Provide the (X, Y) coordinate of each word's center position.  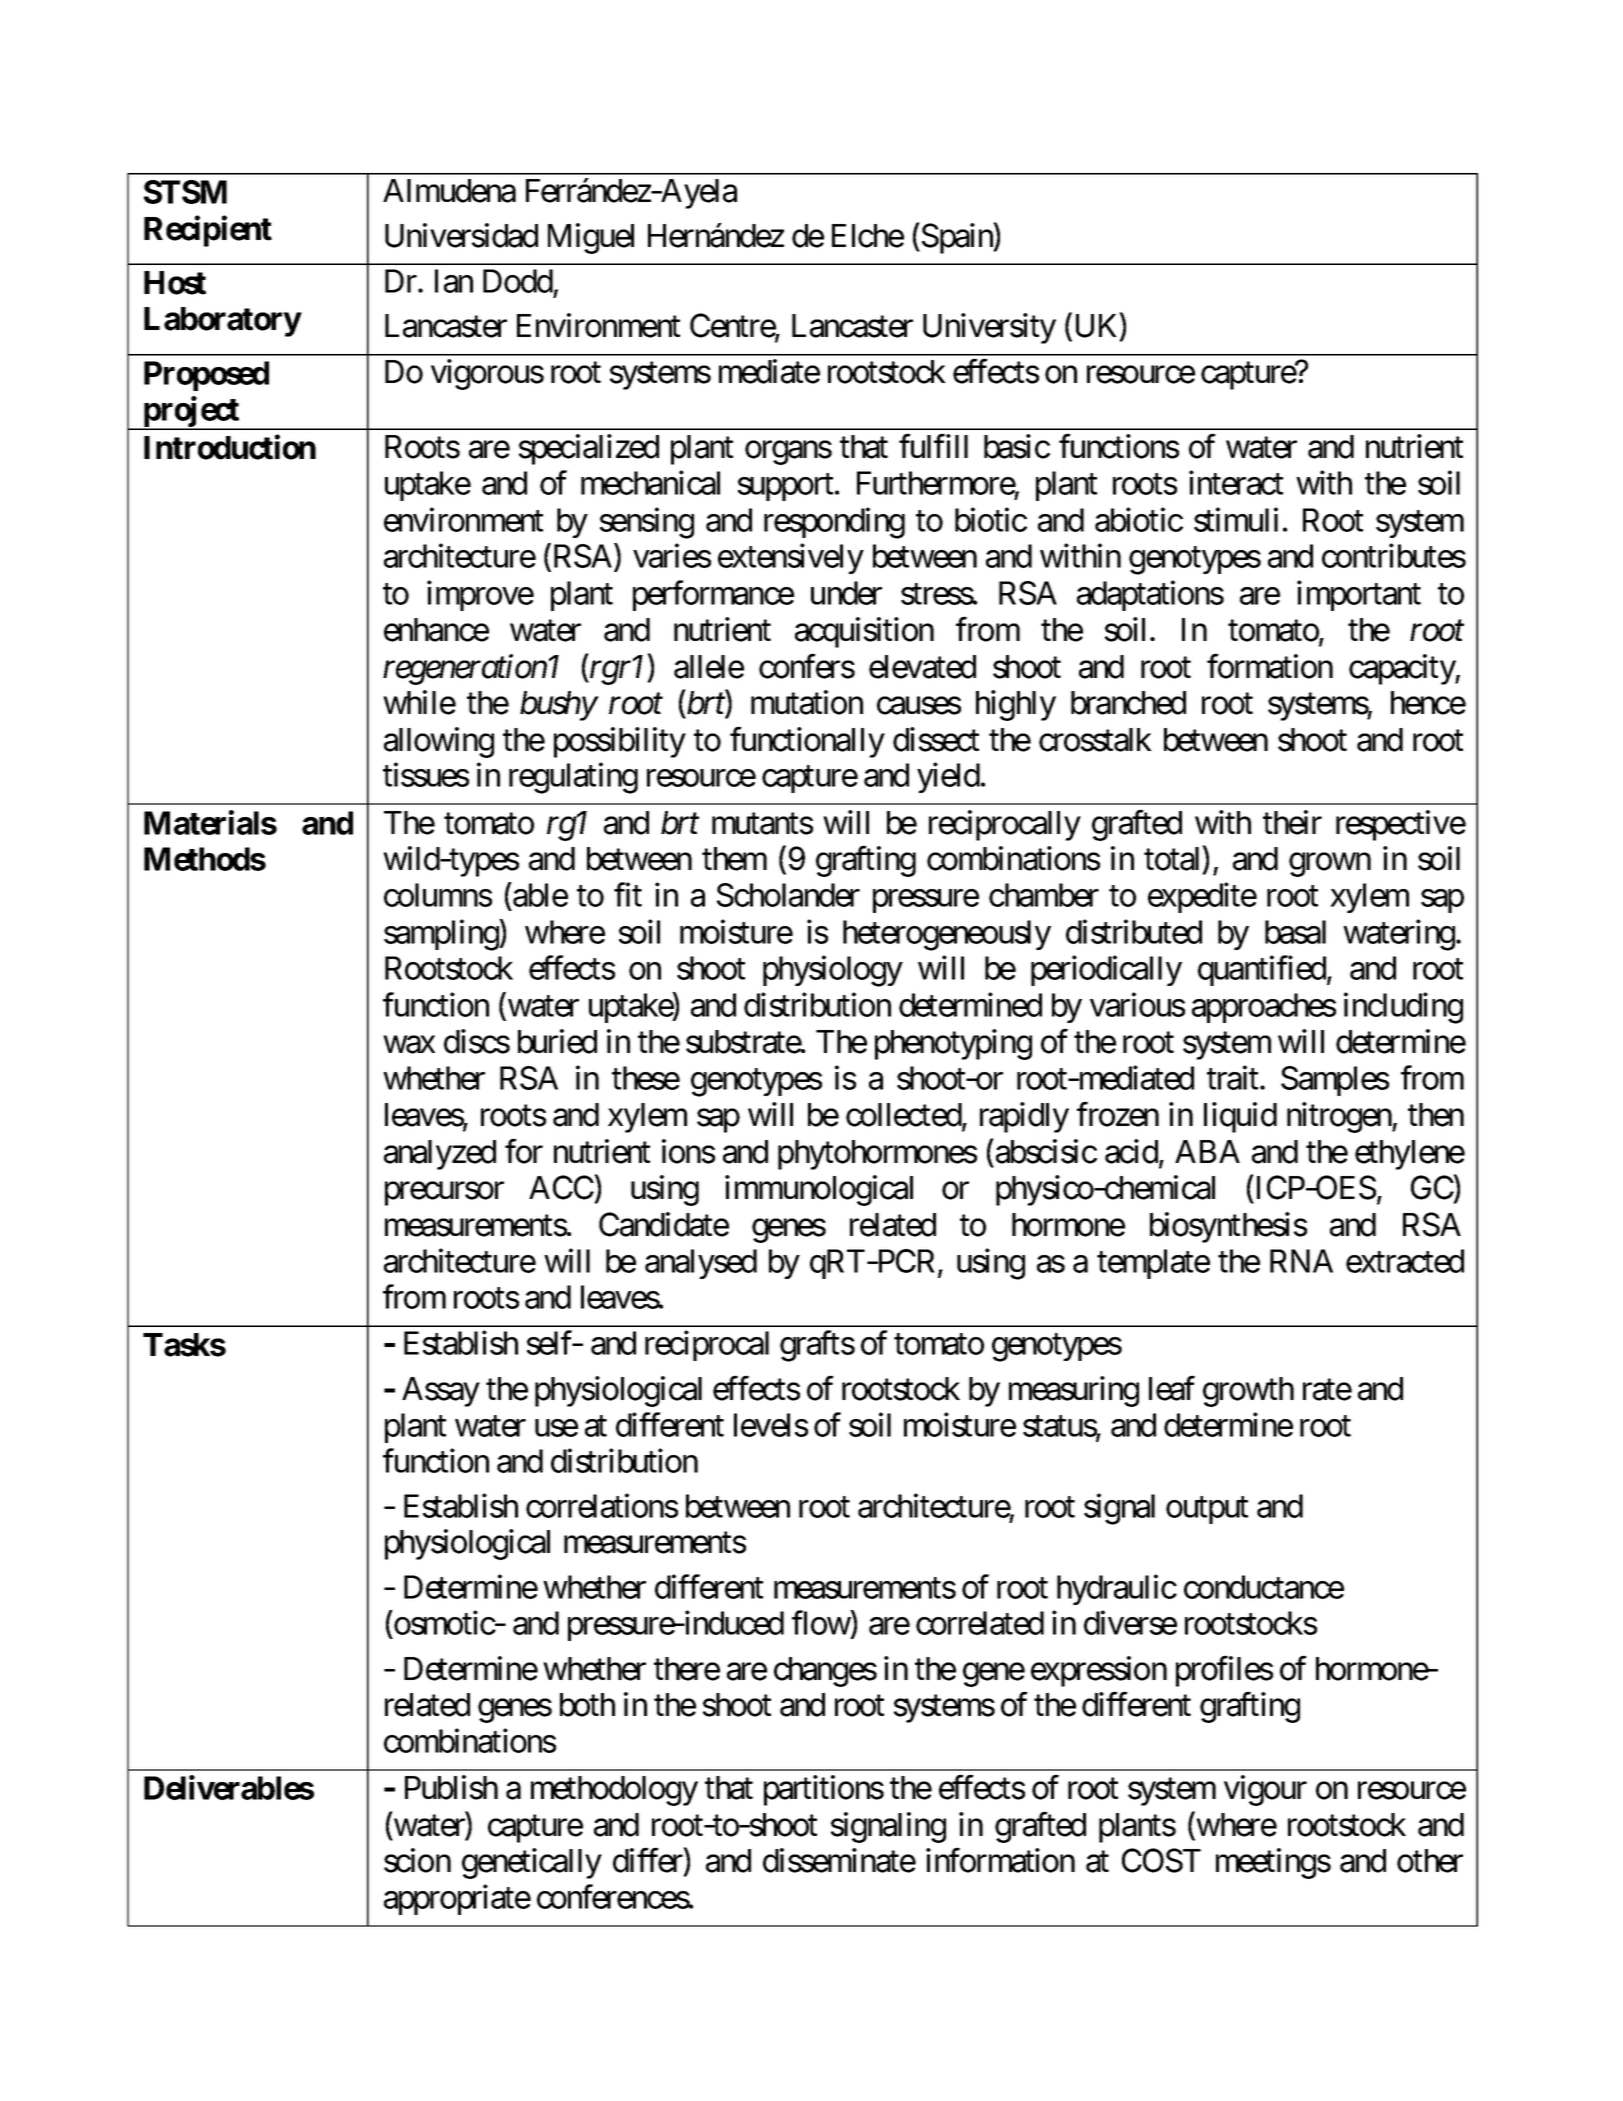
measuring (1074, 1391)
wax (409, 1045)
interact (1236, 482)
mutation (807, 702)
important (1359, 596)
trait (1232, 1078)
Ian (454, 281)
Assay (441, 1392)
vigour (1265, 1790)
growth (1248, 1392)
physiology (833, 971)
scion (417, 1860)
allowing (439, 742)
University (989, 328)
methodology (614, 1791)
